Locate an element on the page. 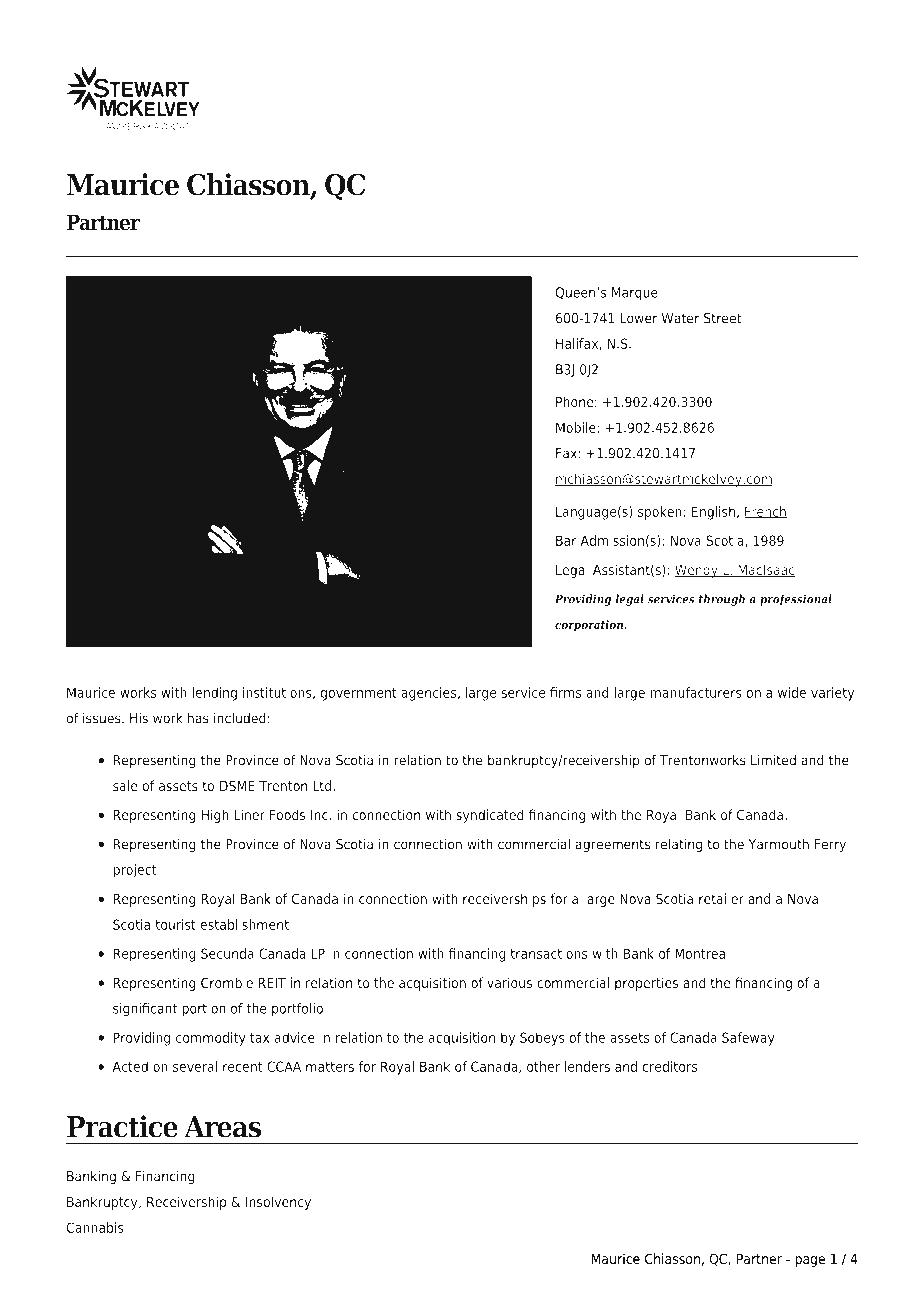 Image resolution: width=924 pixels, height=1308 pixels. portion is located at coordinates (204, 1010).
